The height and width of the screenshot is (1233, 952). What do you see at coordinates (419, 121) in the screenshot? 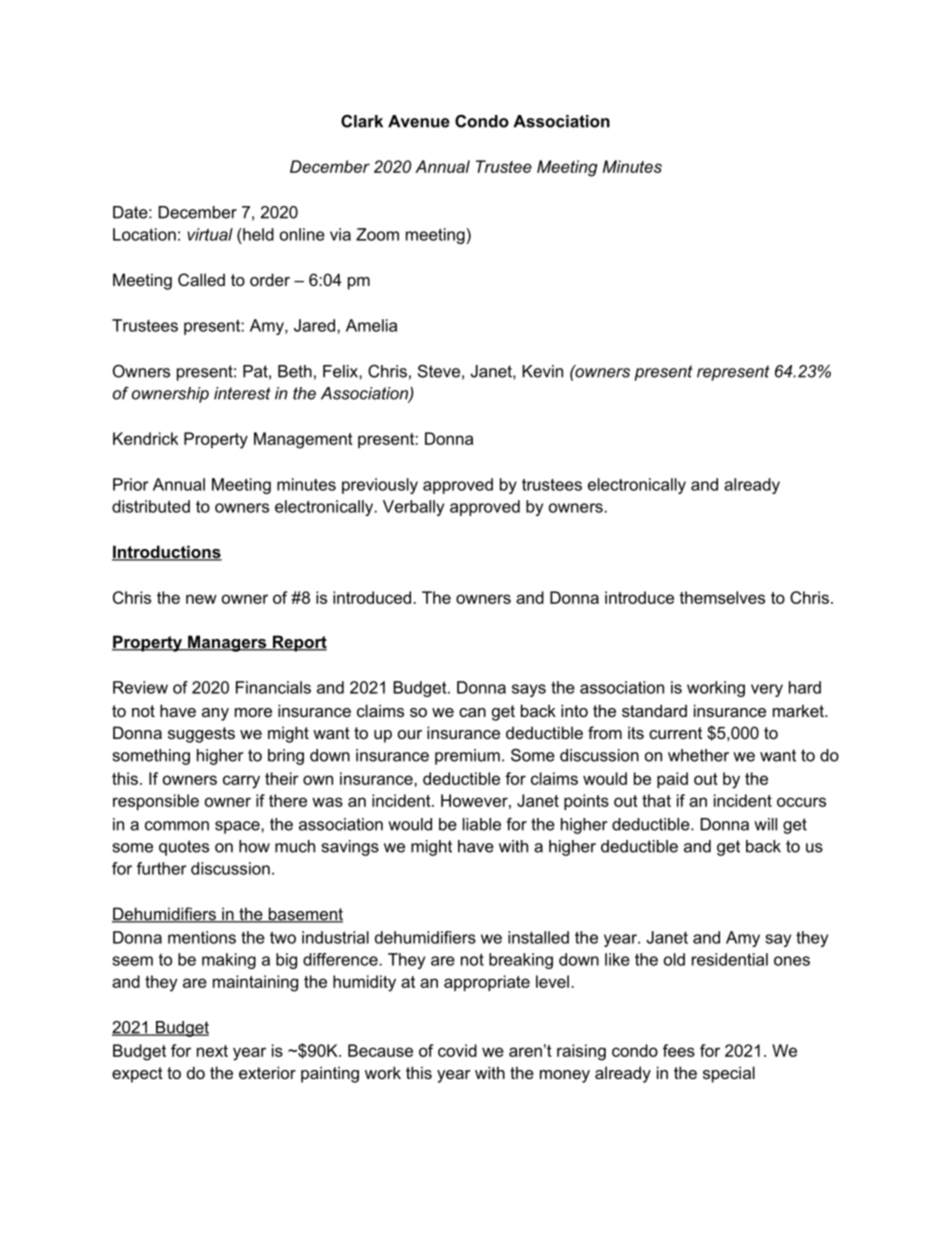
I see `Avenue` at bounding box center [419, 121].
